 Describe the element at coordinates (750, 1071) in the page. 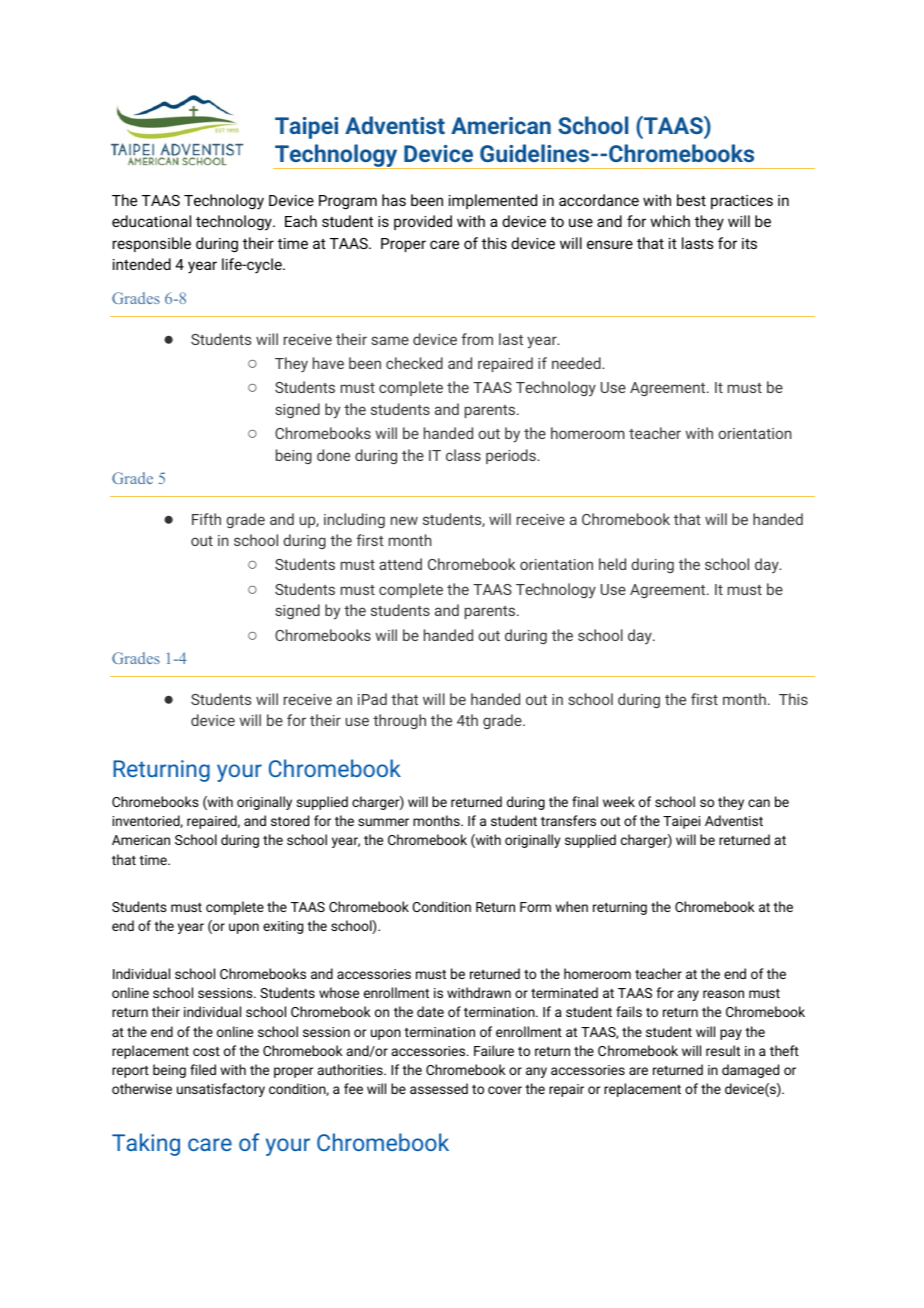

I see `damaged` at that location.
